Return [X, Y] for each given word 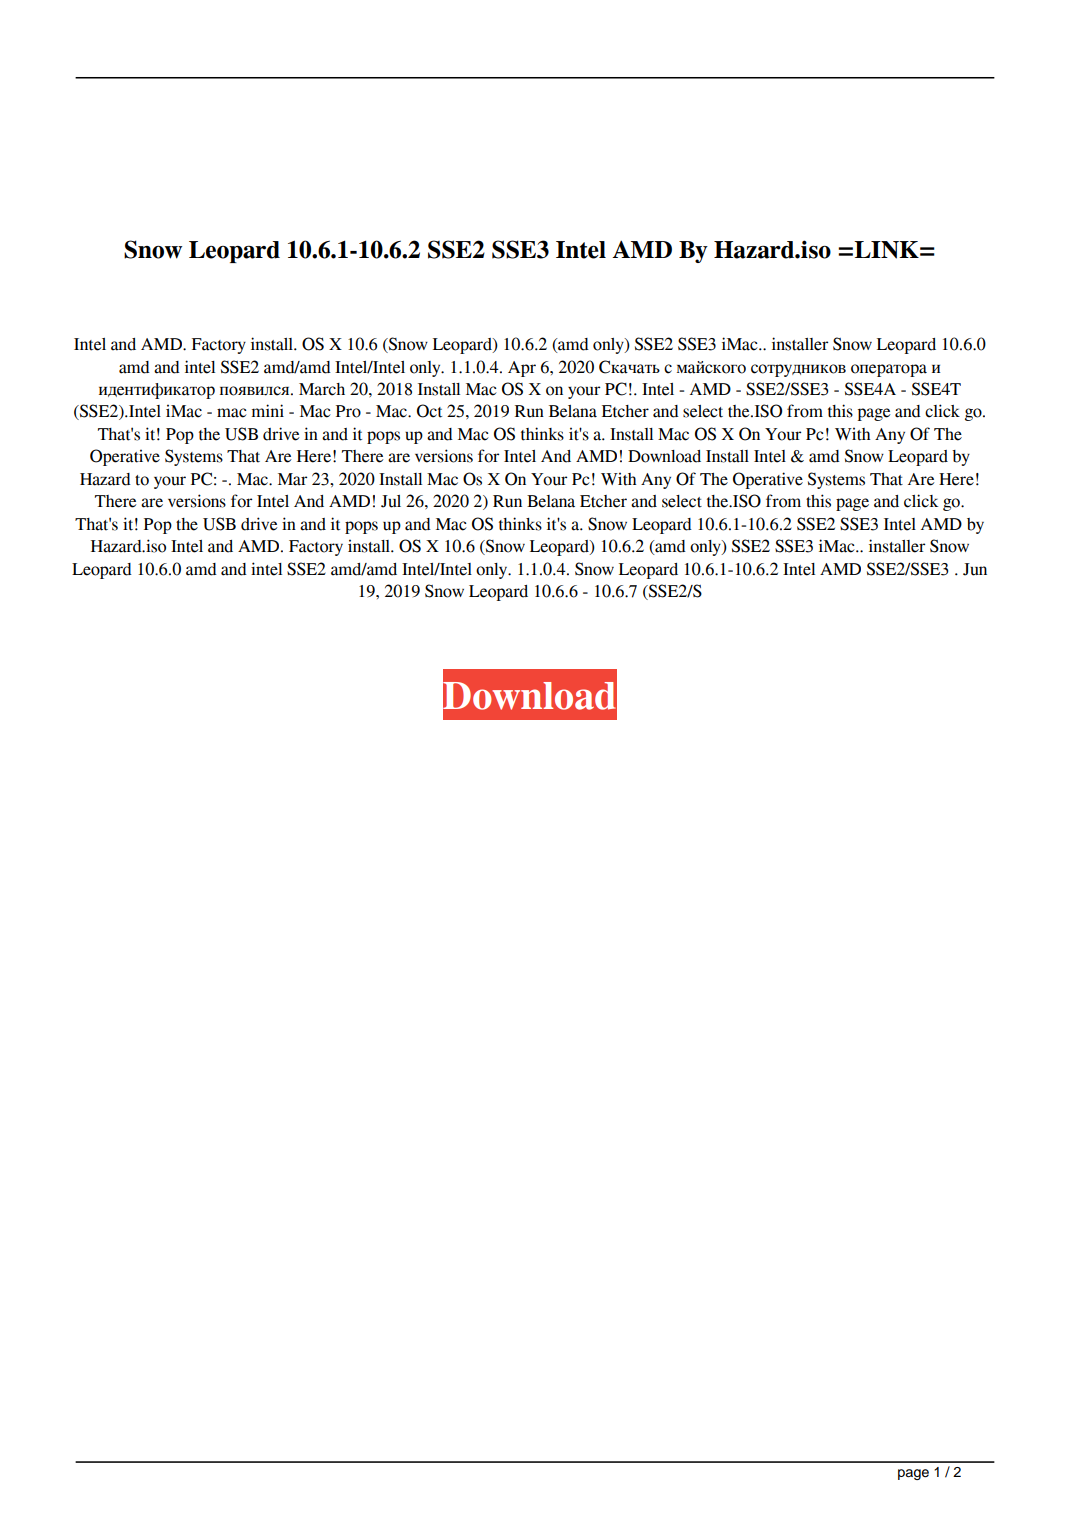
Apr [522, 369]
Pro [348, 411]
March [322, 389]
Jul [391, 501]
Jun [975, 569]
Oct [429, 411]
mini [268, 410]
